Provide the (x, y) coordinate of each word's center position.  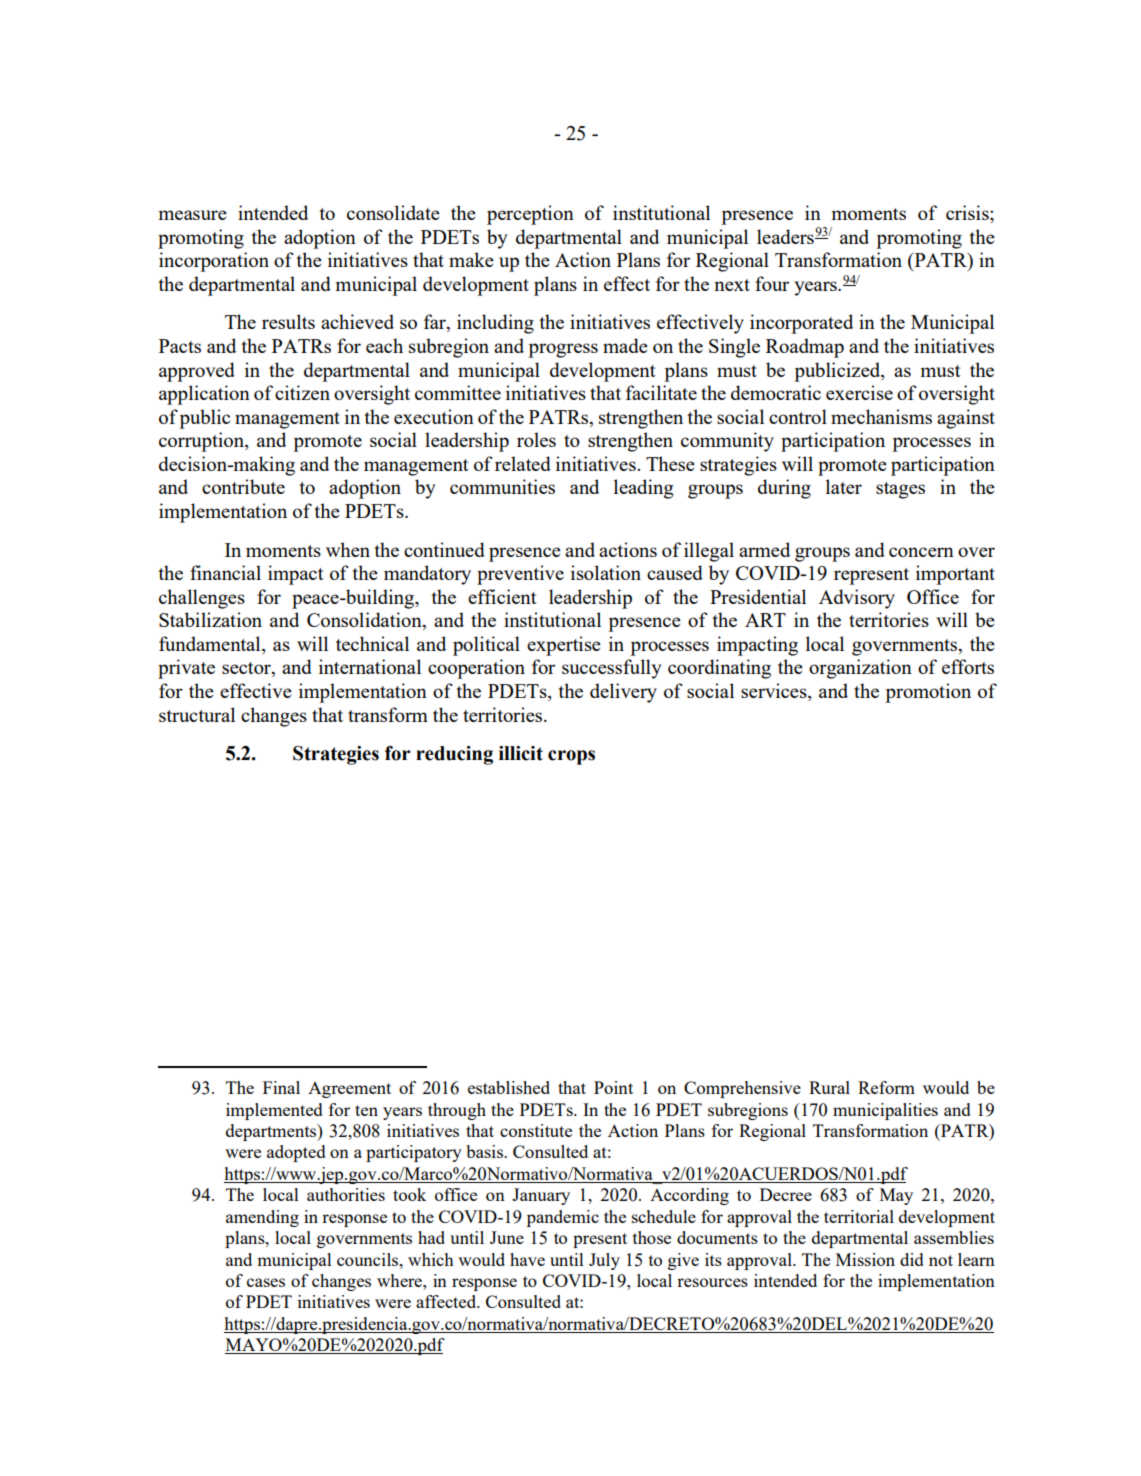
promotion (928, 693)
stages (900, 490)
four (772, 283)
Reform (886, 1087)
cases (266, 1282)
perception (530, 215)
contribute (243, 486)
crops (571, 757)
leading (644, 489)
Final (281, 1087)
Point (613, 1087)
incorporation (214, 262)
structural (197, 714)
